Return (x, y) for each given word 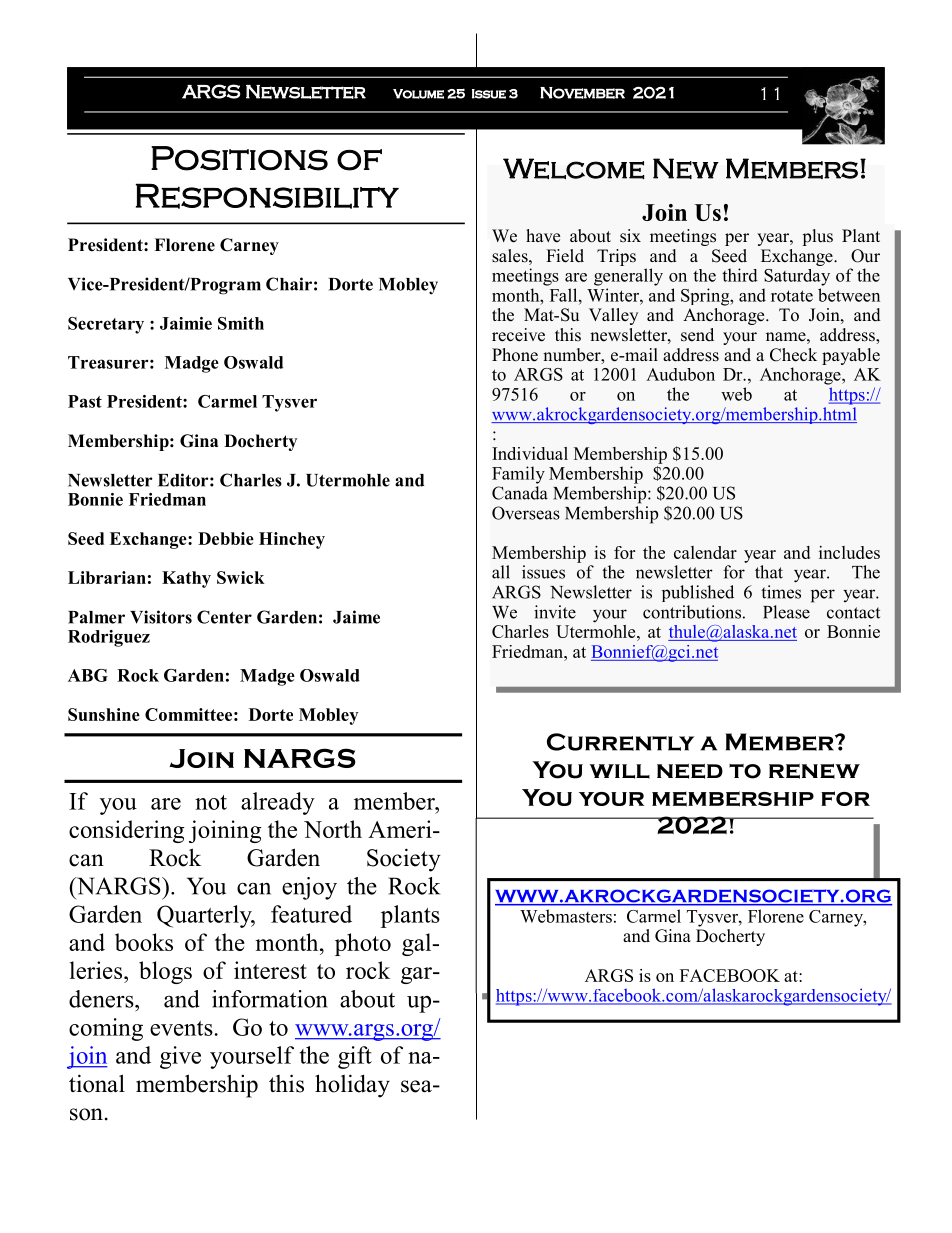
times (781, 592)
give (180, 1057)
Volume (418, 94)
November (582, 93)
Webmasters (566, 916)
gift (355, 1057)
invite (555, 612)
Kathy (186, 579)
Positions (239, 158)
